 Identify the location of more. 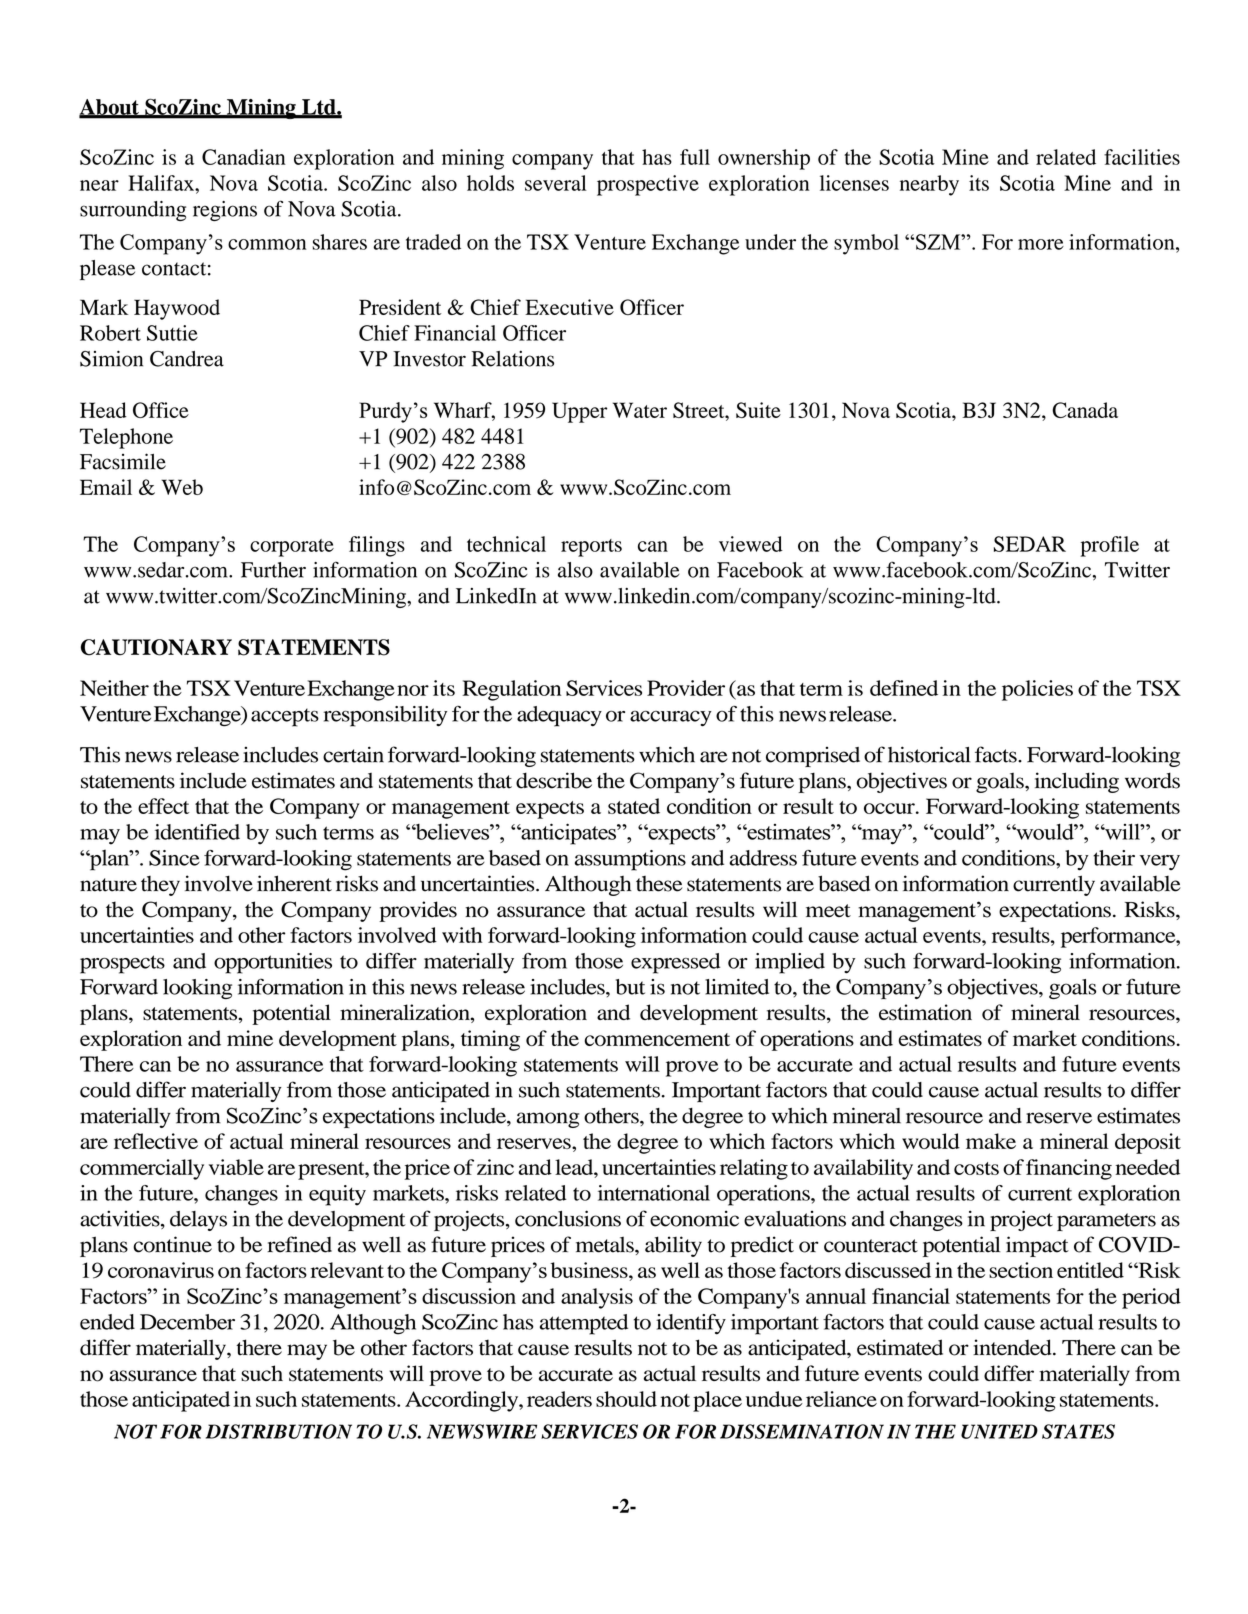
(1041, 244).
